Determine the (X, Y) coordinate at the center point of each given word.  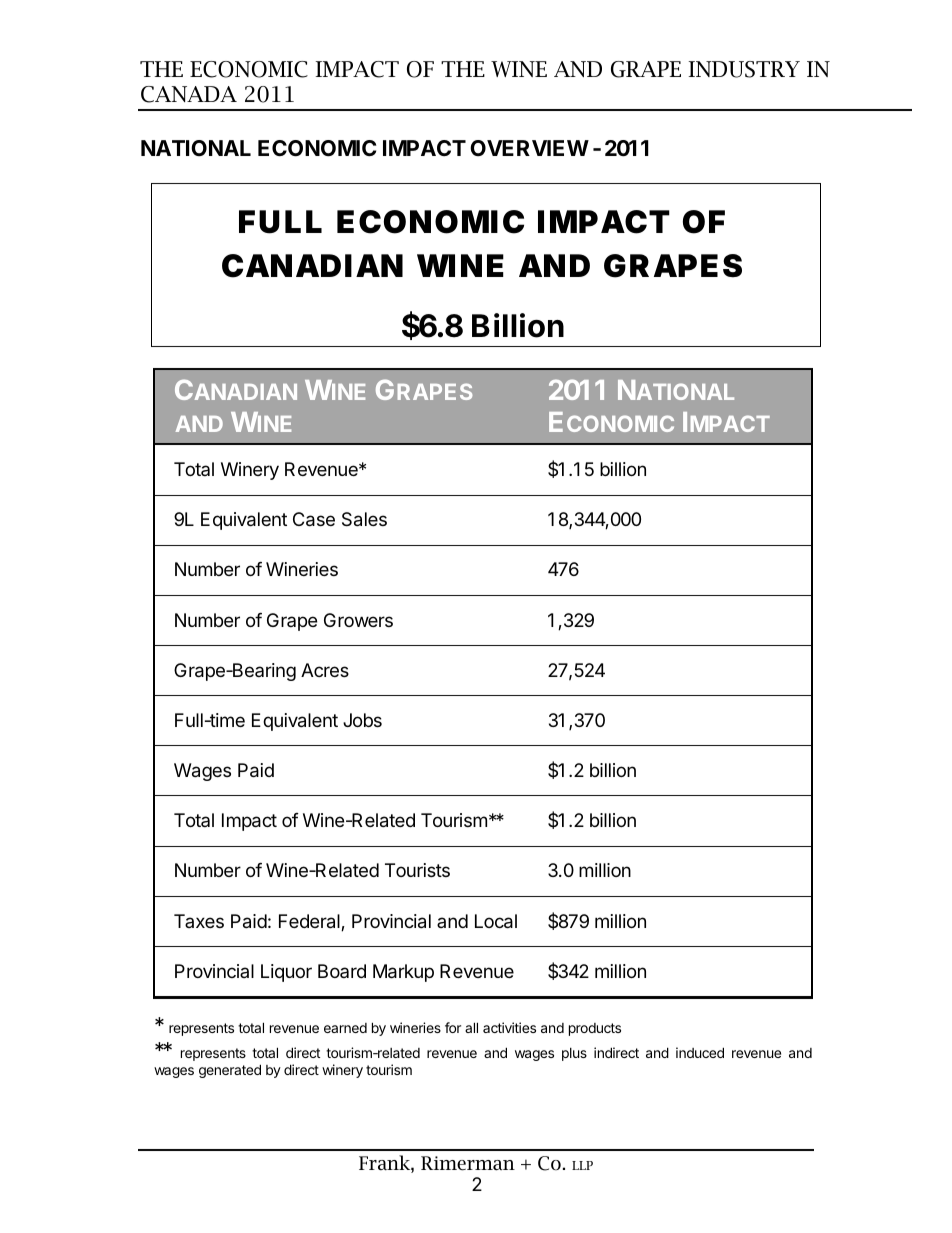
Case (314, 519)
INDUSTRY (744, 69)
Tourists (417, 870)
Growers (358, 620)
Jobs (362, 720)
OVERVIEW (529, 148)
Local (496, 921)
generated (230, 1071)
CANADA (189, 94)
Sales (364, 519)
